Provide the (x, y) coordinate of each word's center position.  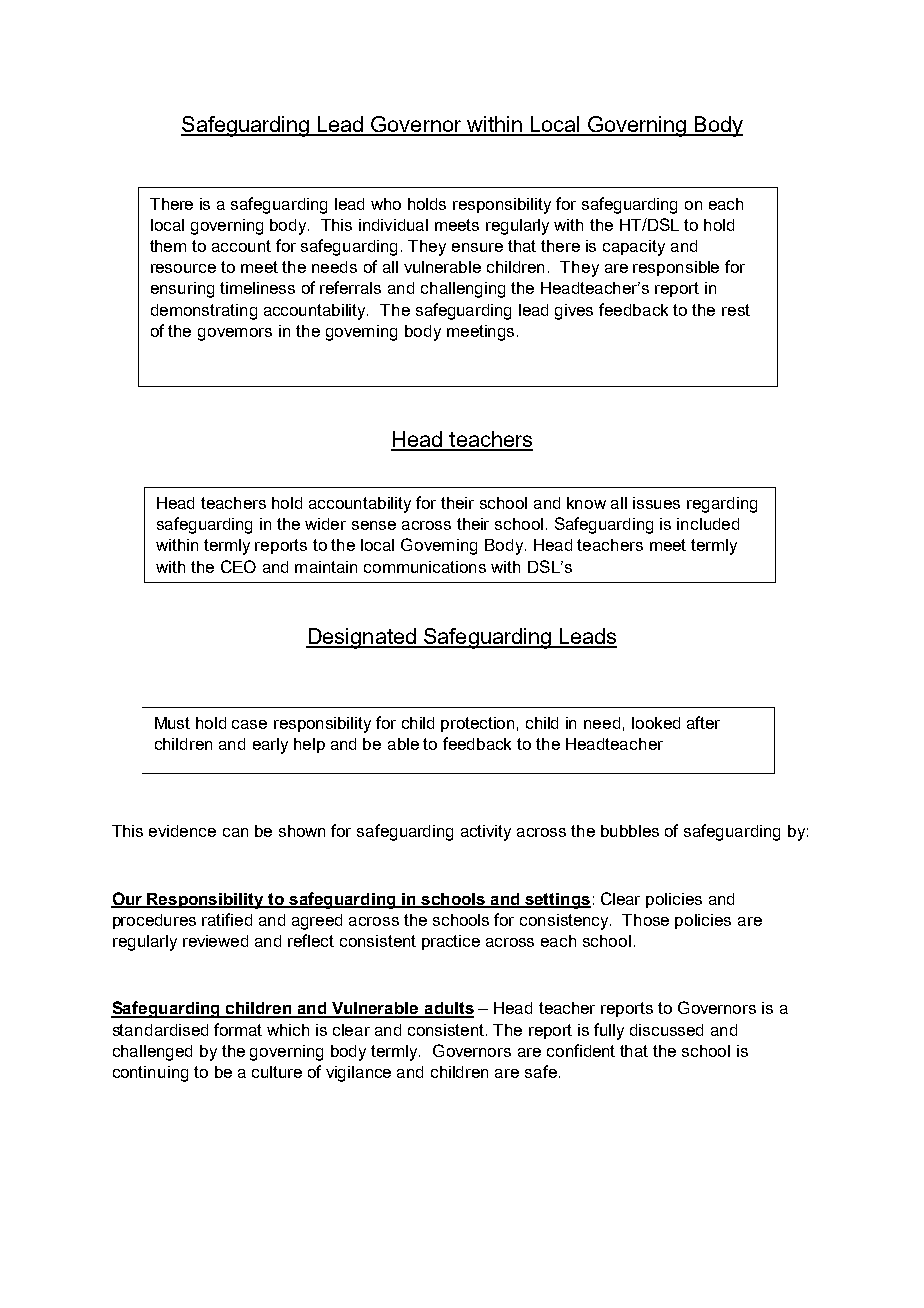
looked (656, 723)
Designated (362, 638)
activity (486, 833)
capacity (634, 248)
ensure (477, 247)
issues (656, 503)
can (235, 832)
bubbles (630, 831)
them (168, 246)
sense (374, 525)
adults (448, 1009)
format (238, 1029)
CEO (238, 566)
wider (325, 524)
